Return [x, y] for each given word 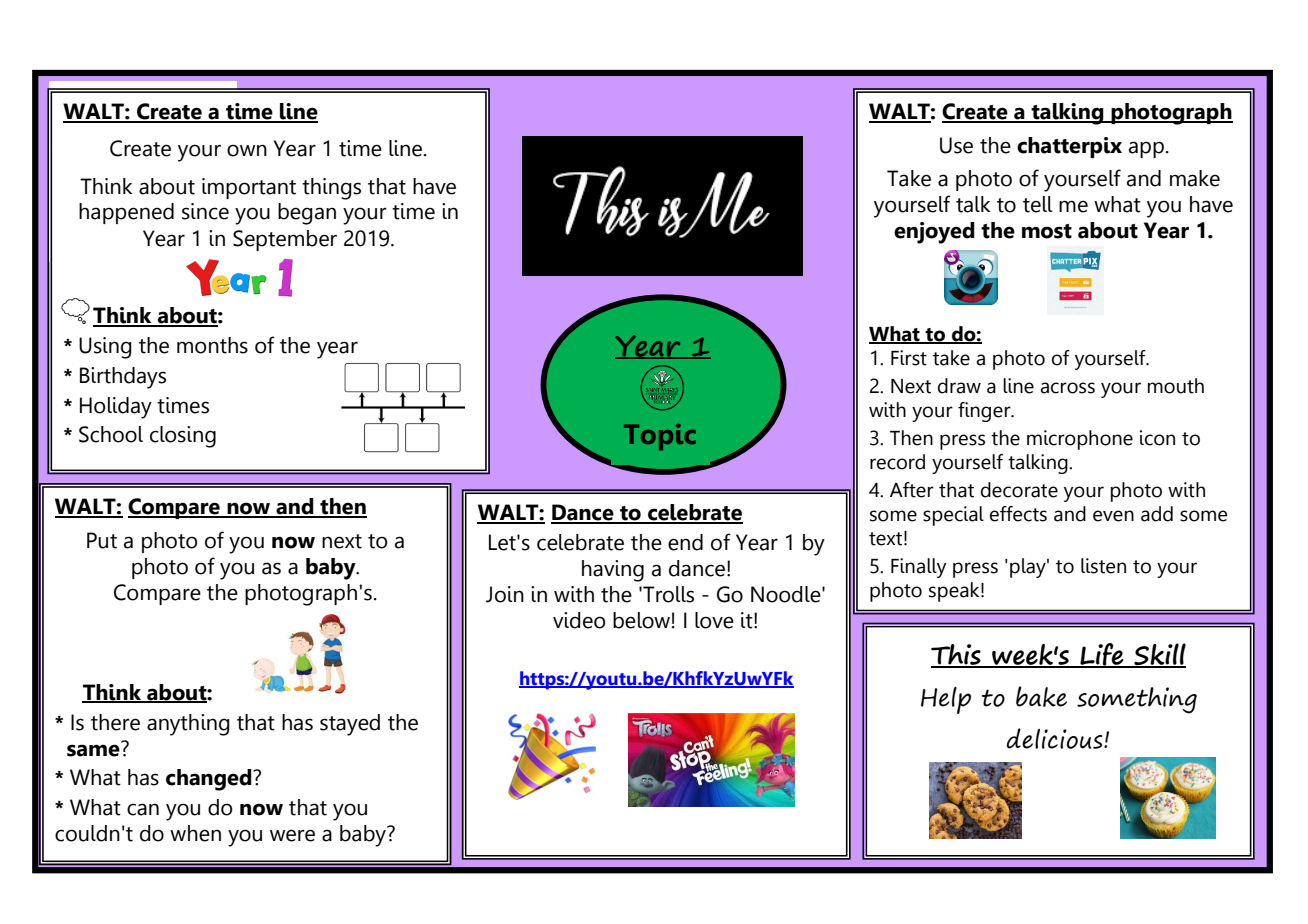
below [641, 620]
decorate [1019, 490]
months [212, 345]
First [909, 358]
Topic [660, 437]
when [195, 833]
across [1067, 388]
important [249, 188]
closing [183, 437]
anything [188, 725]
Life [1102, 655]
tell [1037, 204]
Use [956, 145]
